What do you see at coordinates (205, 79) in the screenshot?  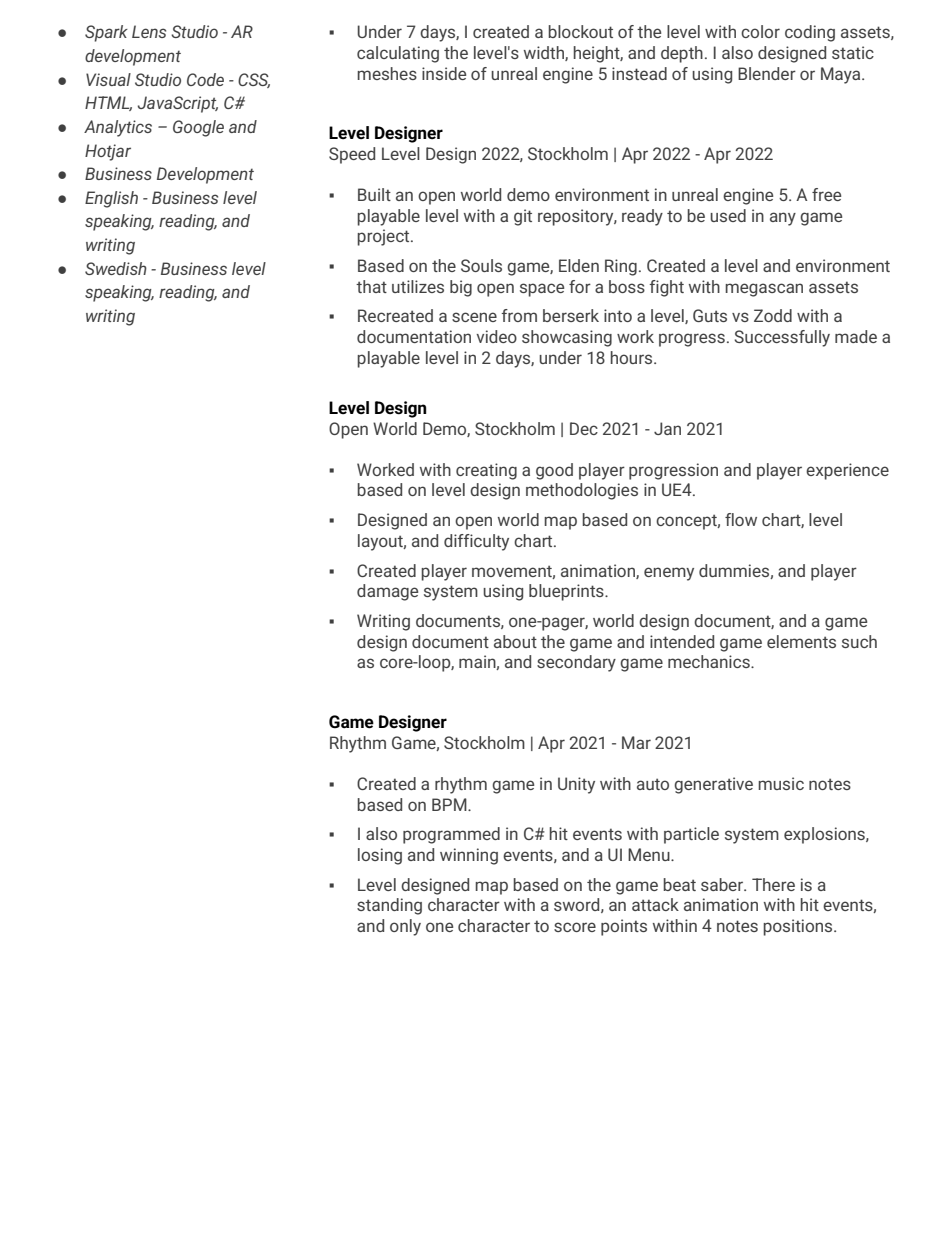 I see `Code` at bounding box center [205, 79].
